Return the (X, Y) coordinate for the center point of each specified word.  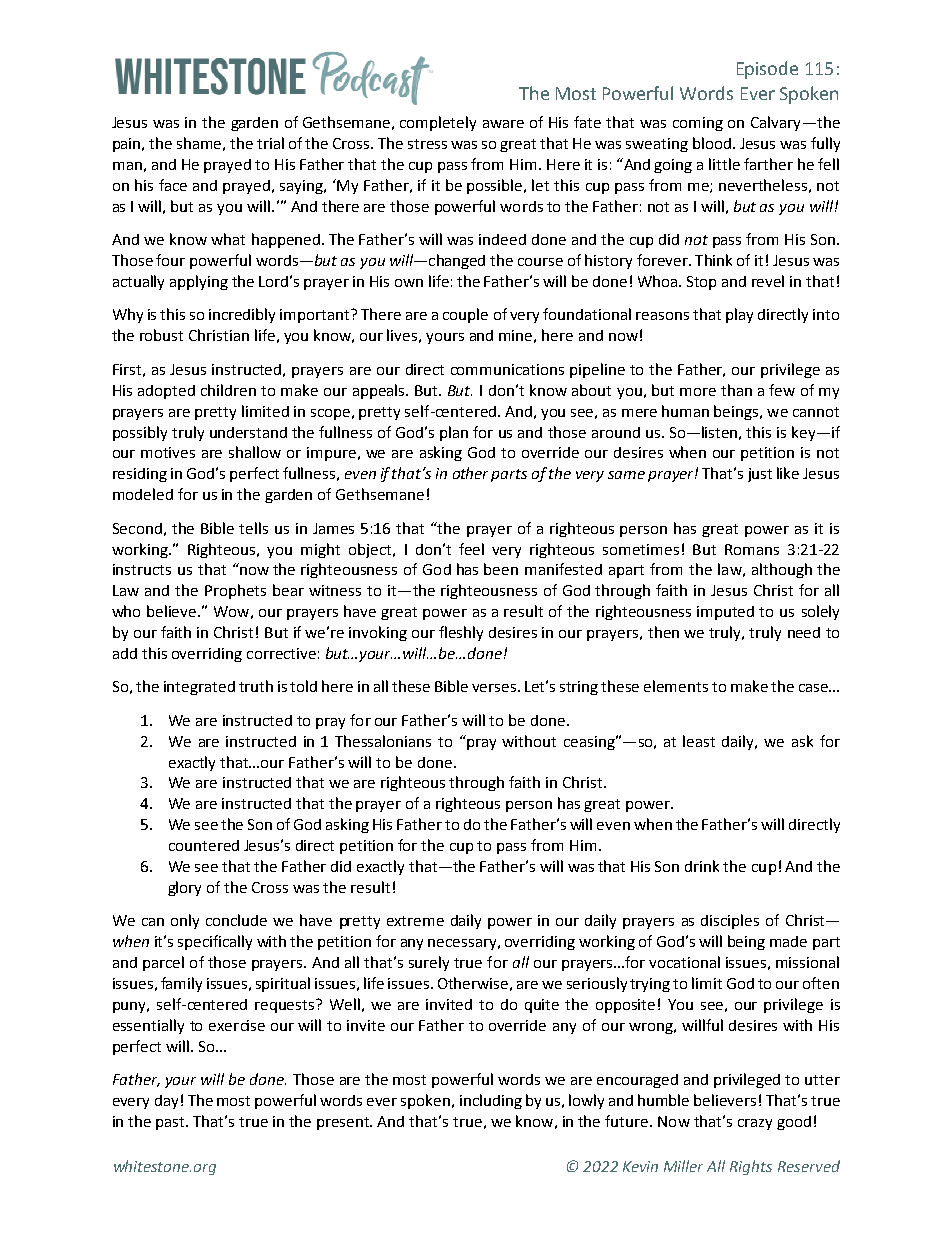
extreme (415, 921)
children (228, 390)
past (172, 1123)
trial (270, 143)
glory (184, 888)
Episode (767, 70)
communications (507, 369)
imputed (725, 613)
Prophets (235, 591)
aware (503, 124)
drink (702, 866)
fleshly (461, 633)
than (736, 390)
